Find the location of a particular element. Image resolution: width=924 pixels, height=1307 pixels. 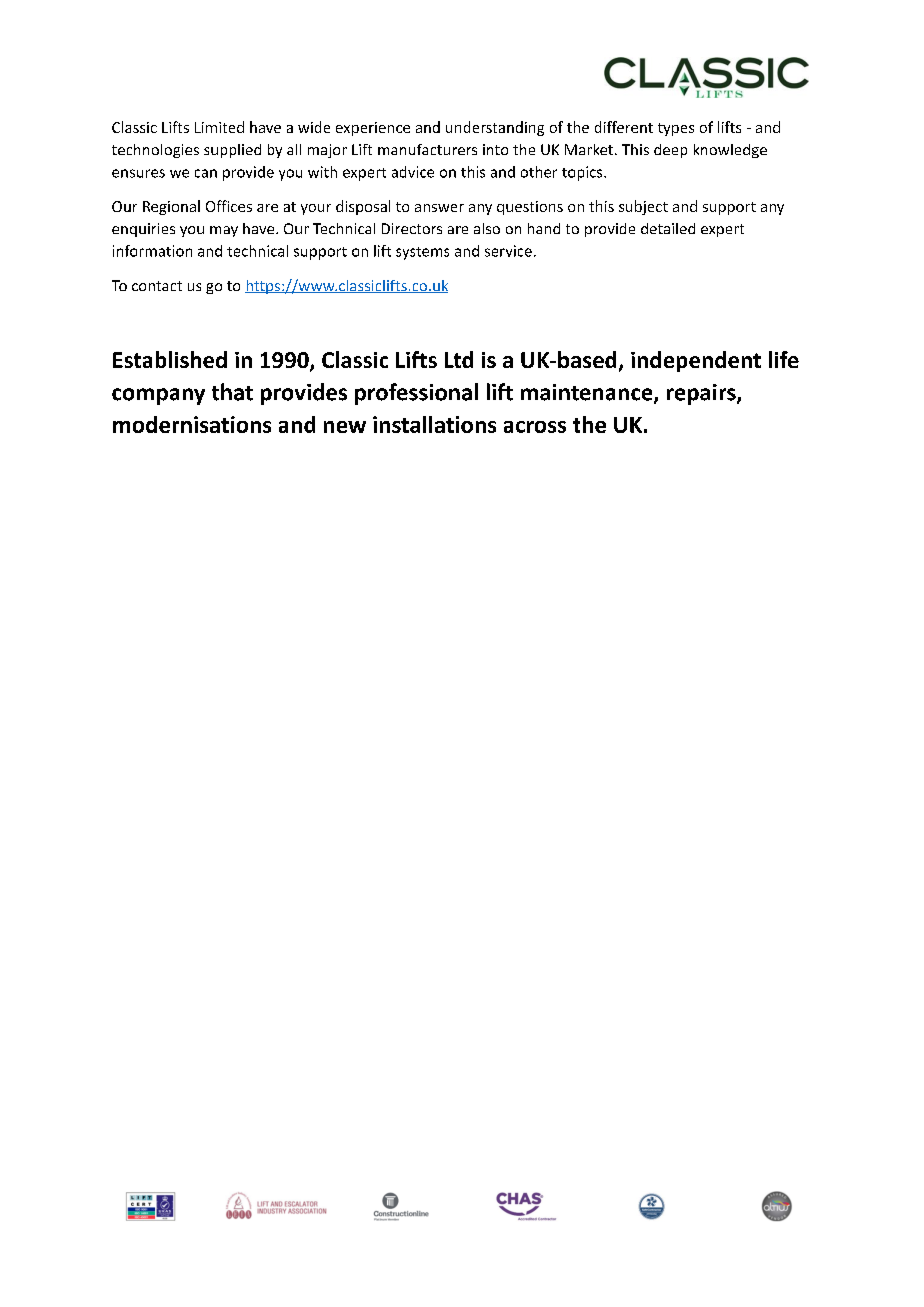

company is located at coordinates (158, 396).
